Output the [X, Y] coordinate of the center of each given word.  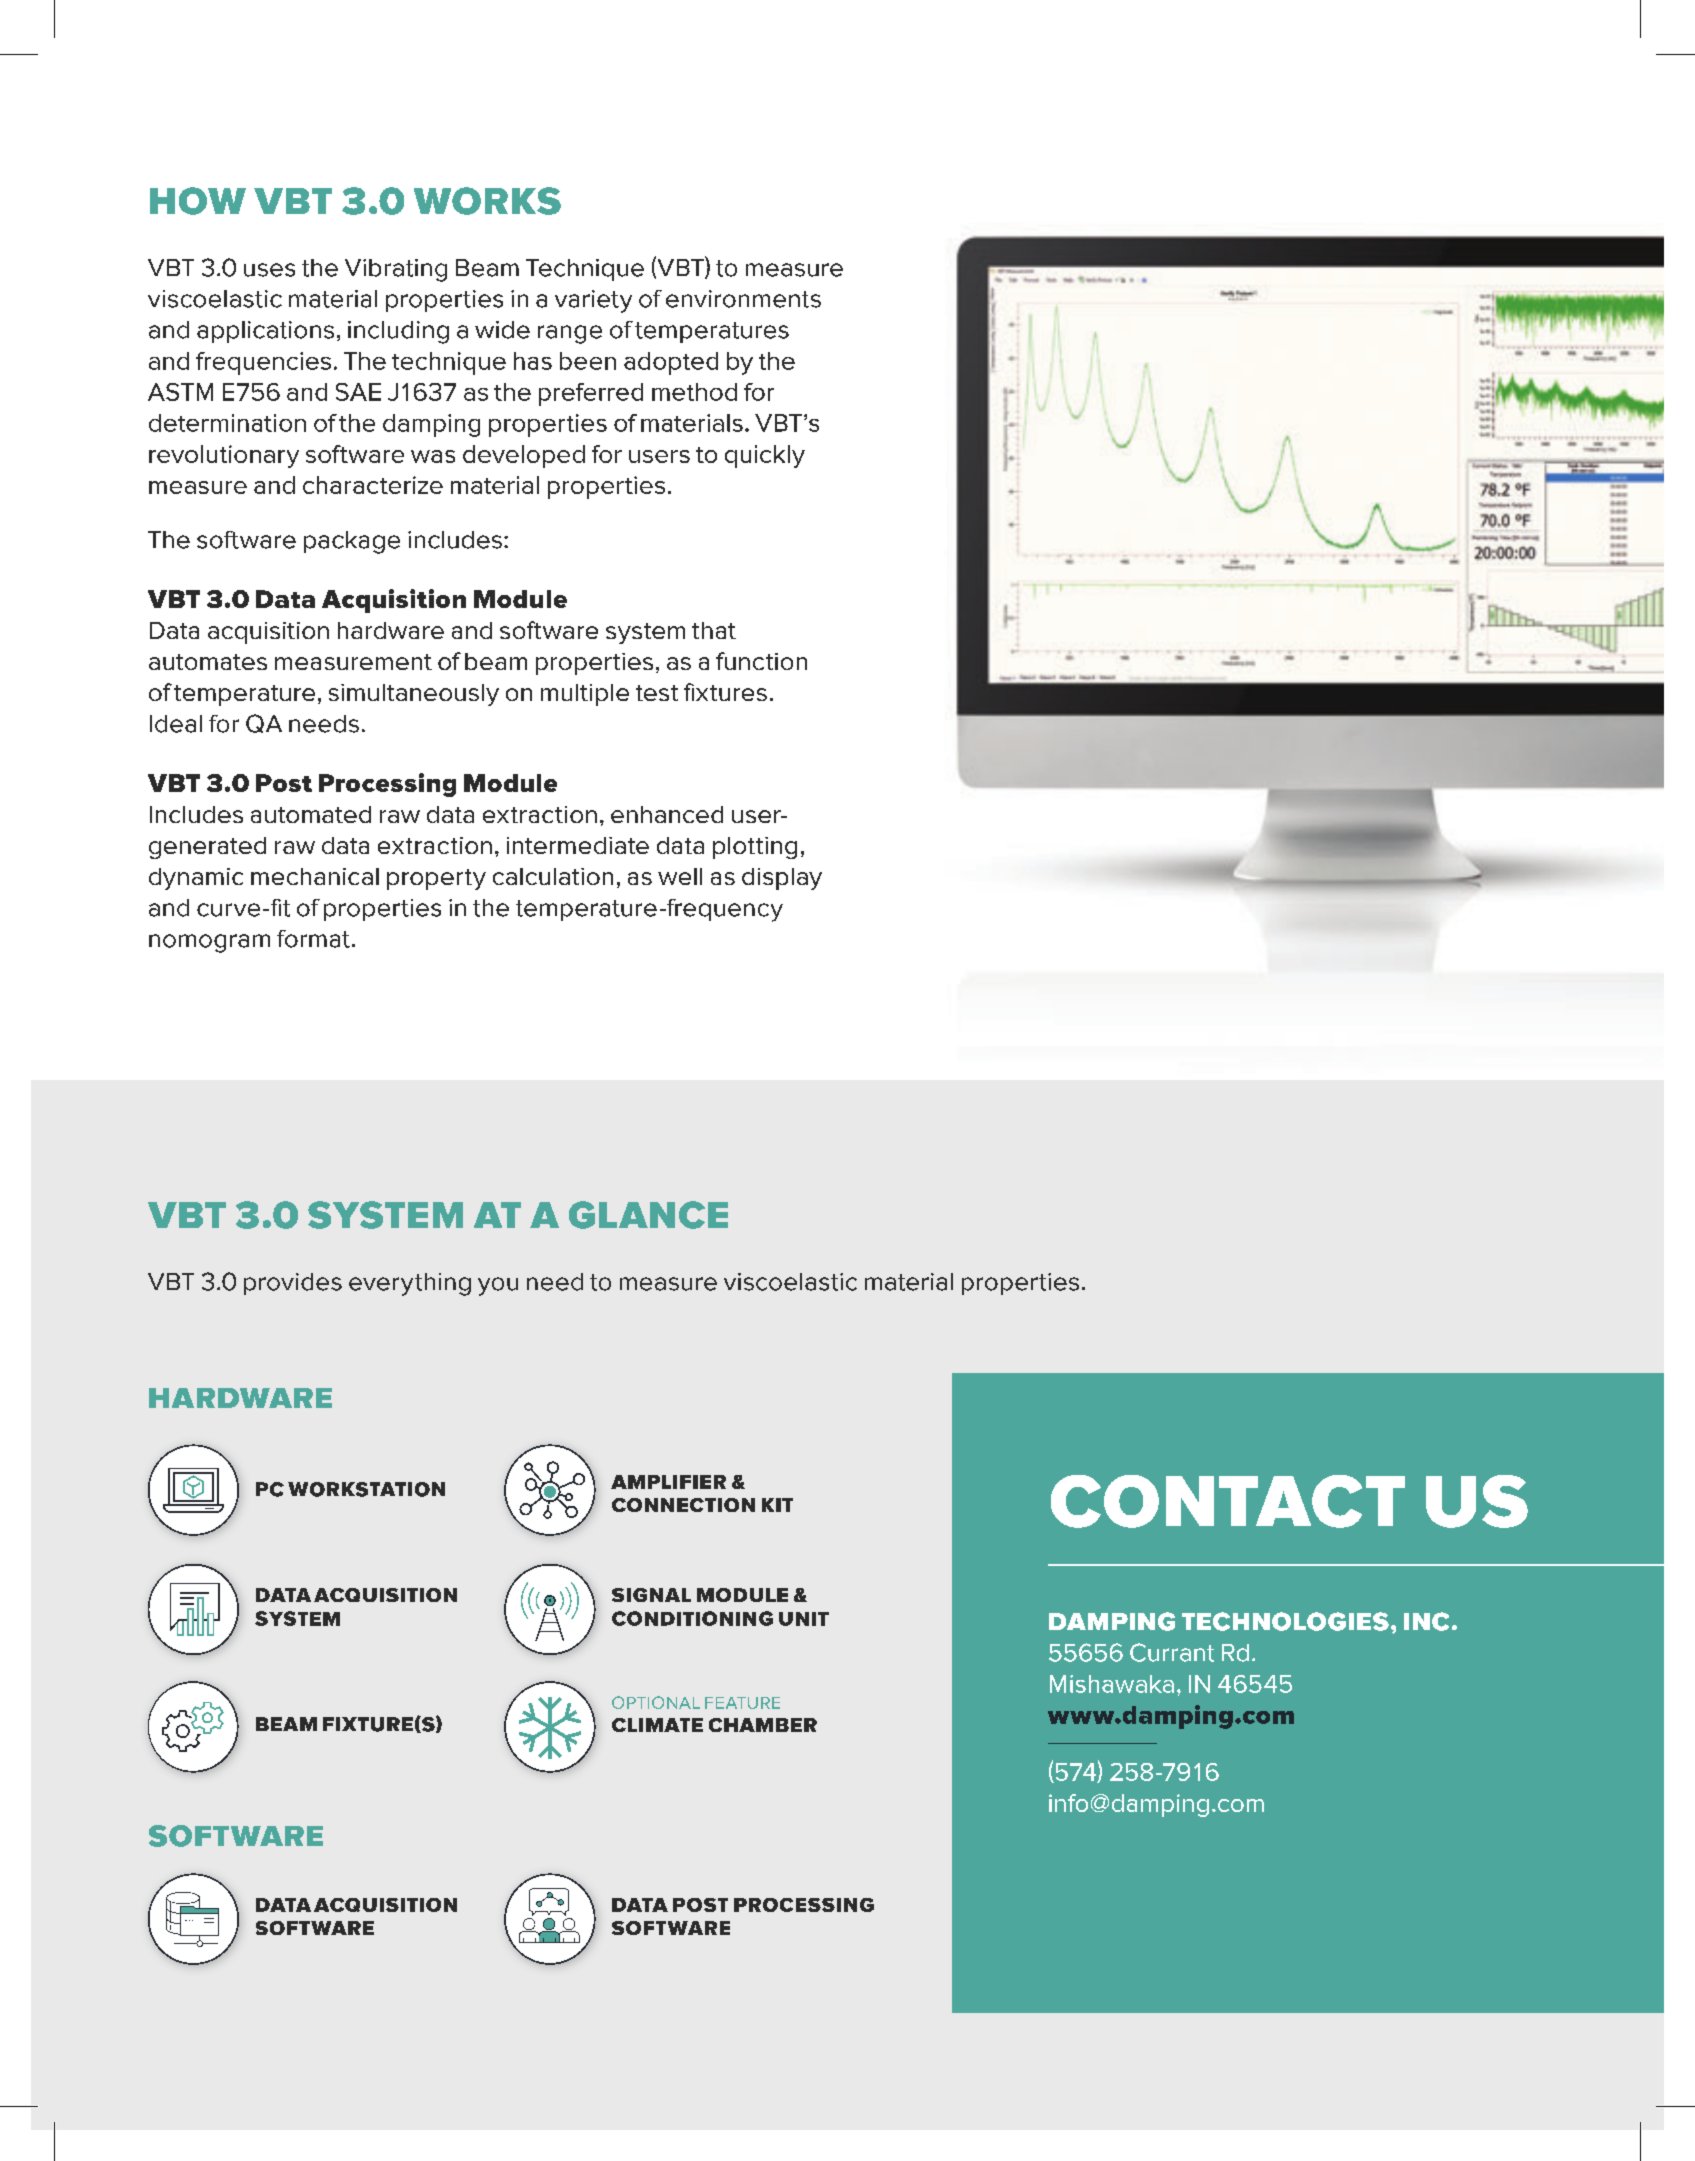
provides [293, 1284]
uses [269, 270]
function [761, 661]
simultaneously [414, 695]
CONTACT [1228, 1501]
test [657, 693]
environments [743, 299]
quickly [765, 456]
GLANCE [648, 1215]
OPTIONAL [656, 1702]
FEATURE [742, 1703]
